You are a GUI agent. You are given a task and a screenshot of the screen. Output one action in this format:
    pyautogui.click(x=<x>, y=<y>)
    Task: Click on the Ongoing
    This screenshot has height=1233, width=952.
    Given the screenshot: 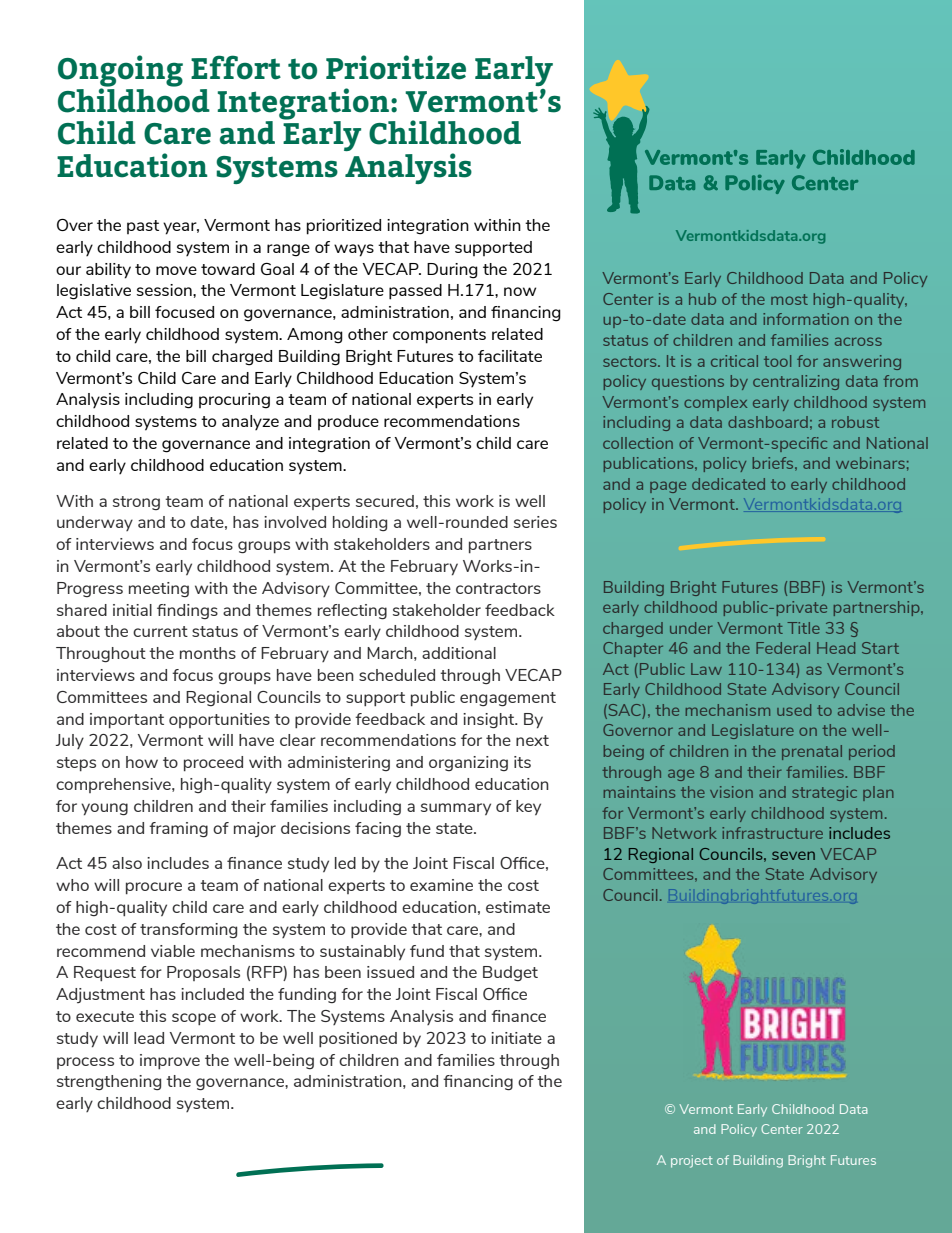 What is the action you would take?
    pyautogui.click(x=120, y=72)
